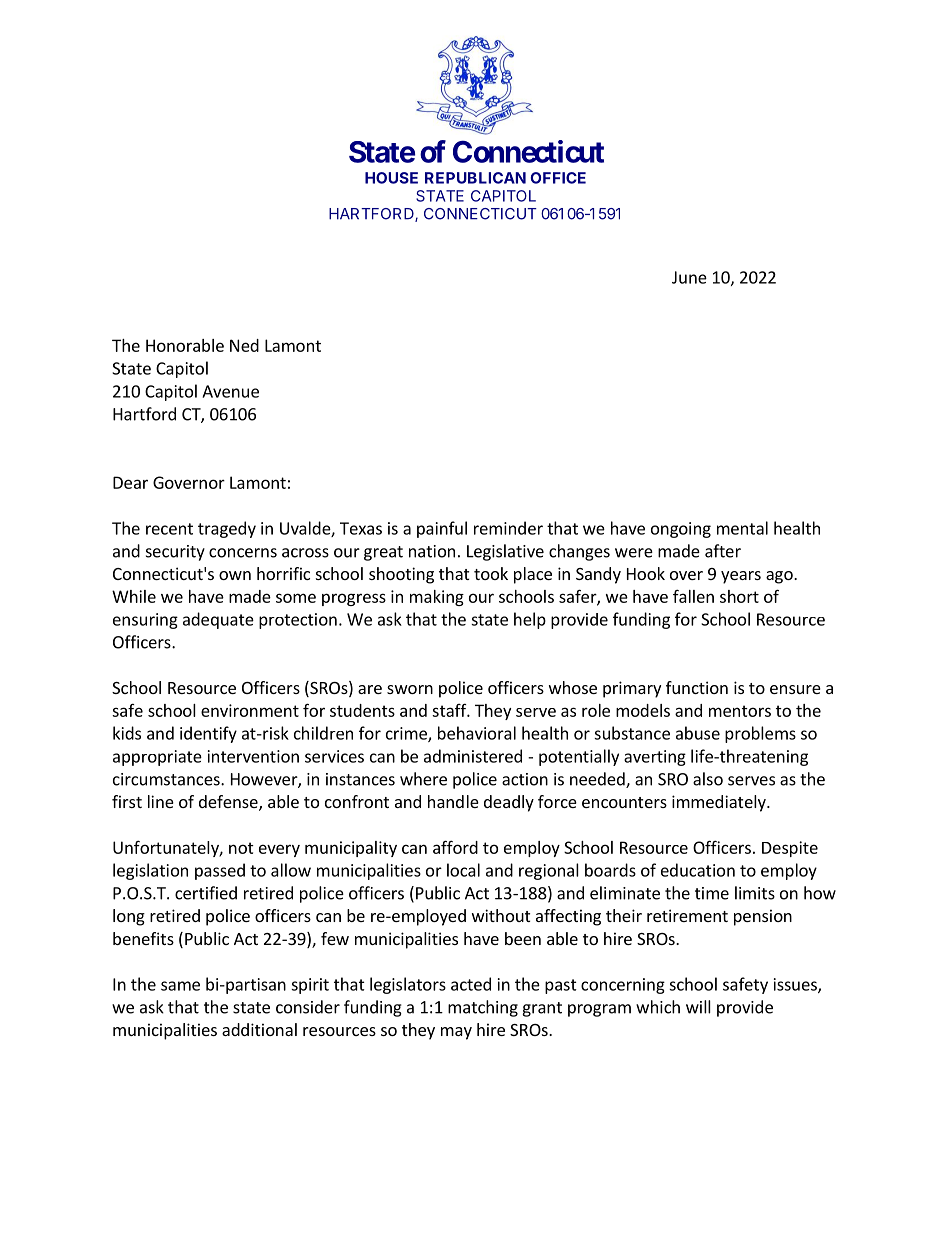 The image size is (952, 1233). I want to click on same, so click(180, 986).
